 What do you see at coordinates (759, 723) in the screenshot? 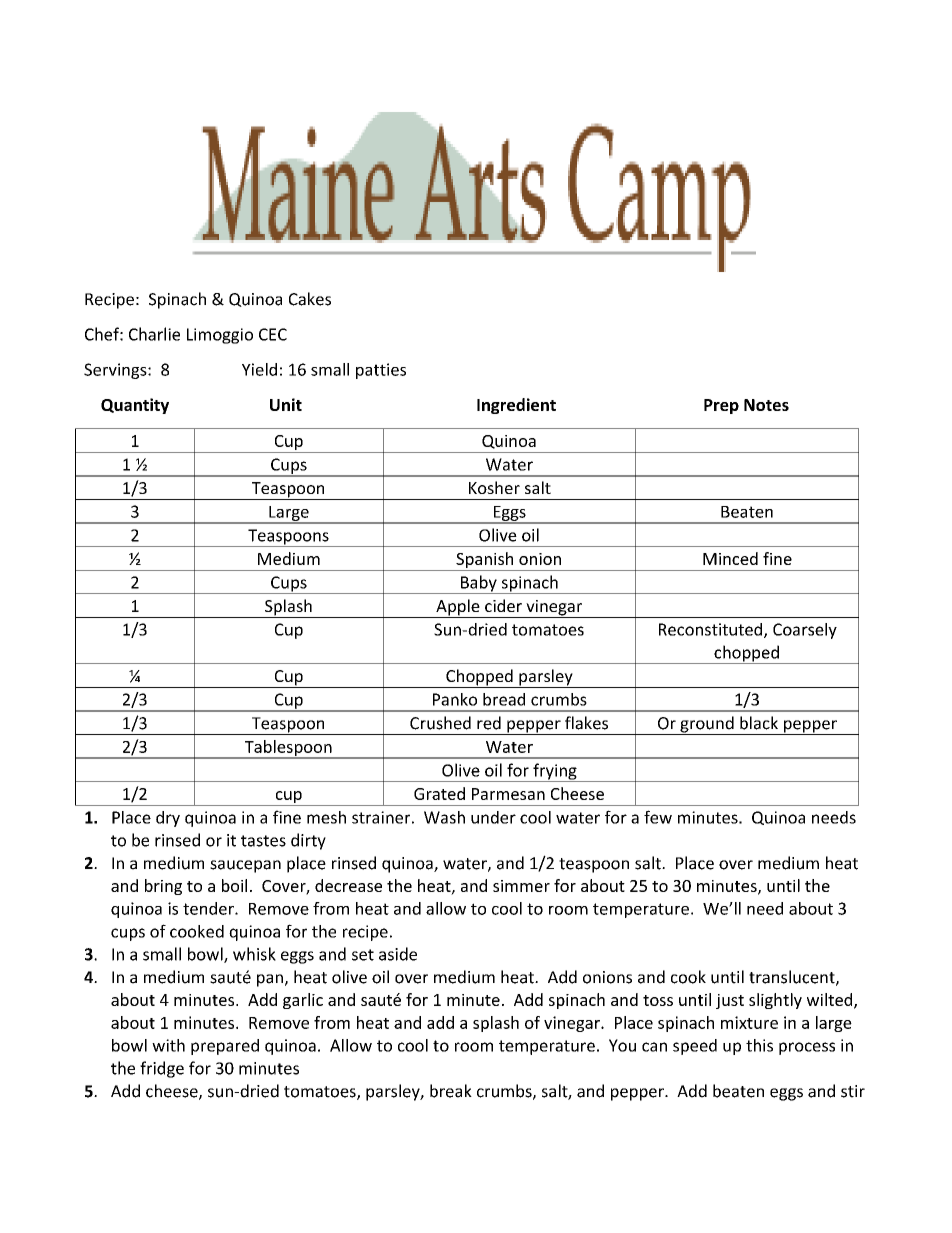
I see `black` at bounding box center [759, 723].
